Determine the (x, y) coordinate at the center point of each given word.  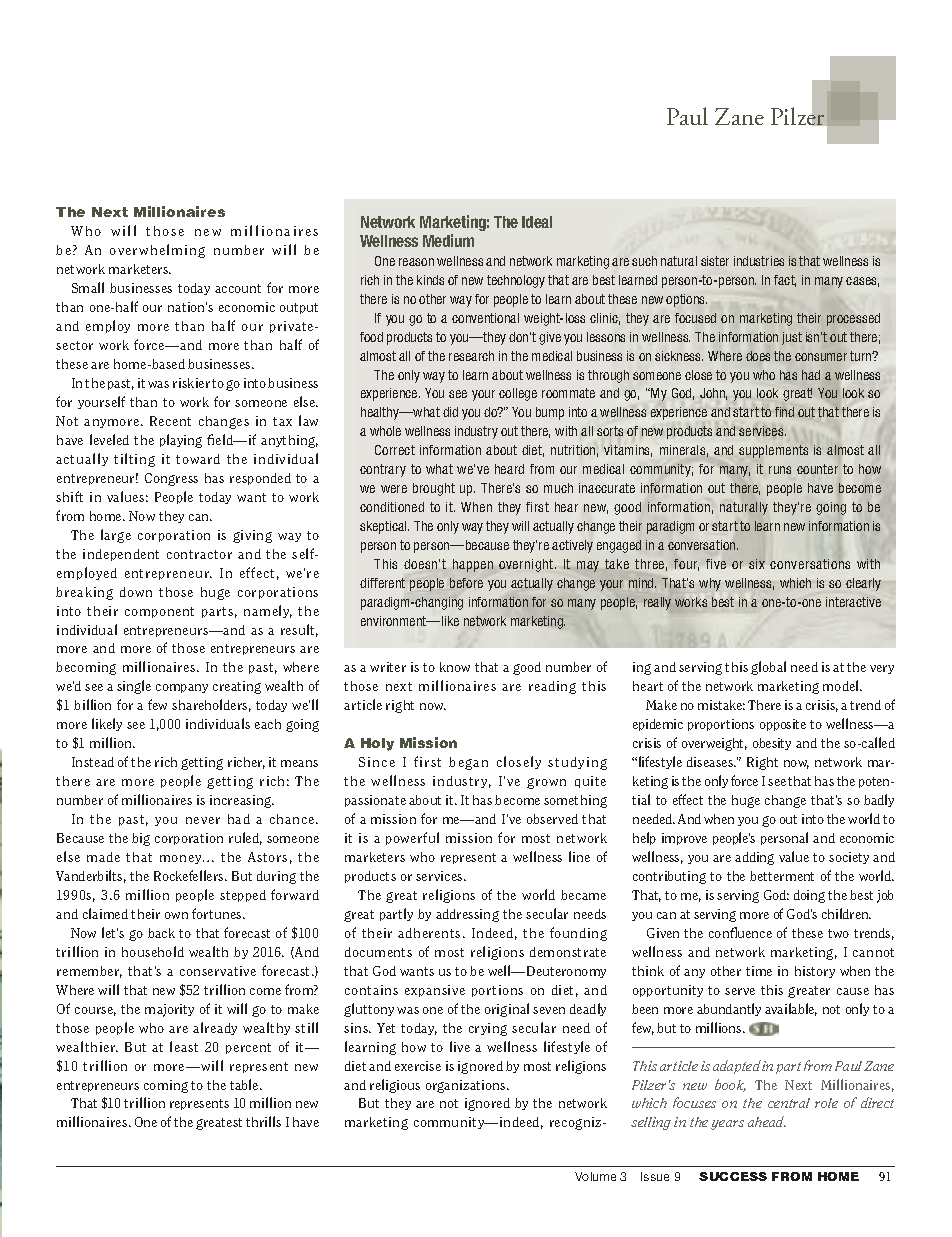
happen (473, 565)
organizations (467, 1086)
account (238, 288)
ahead (767, 1121)
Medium (448, 240)
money (180, 859)
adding (754, 858)
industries (759, 261)
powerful (412, 838)
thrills (263, 1121)
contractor (199, 554)
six (757, 564)
